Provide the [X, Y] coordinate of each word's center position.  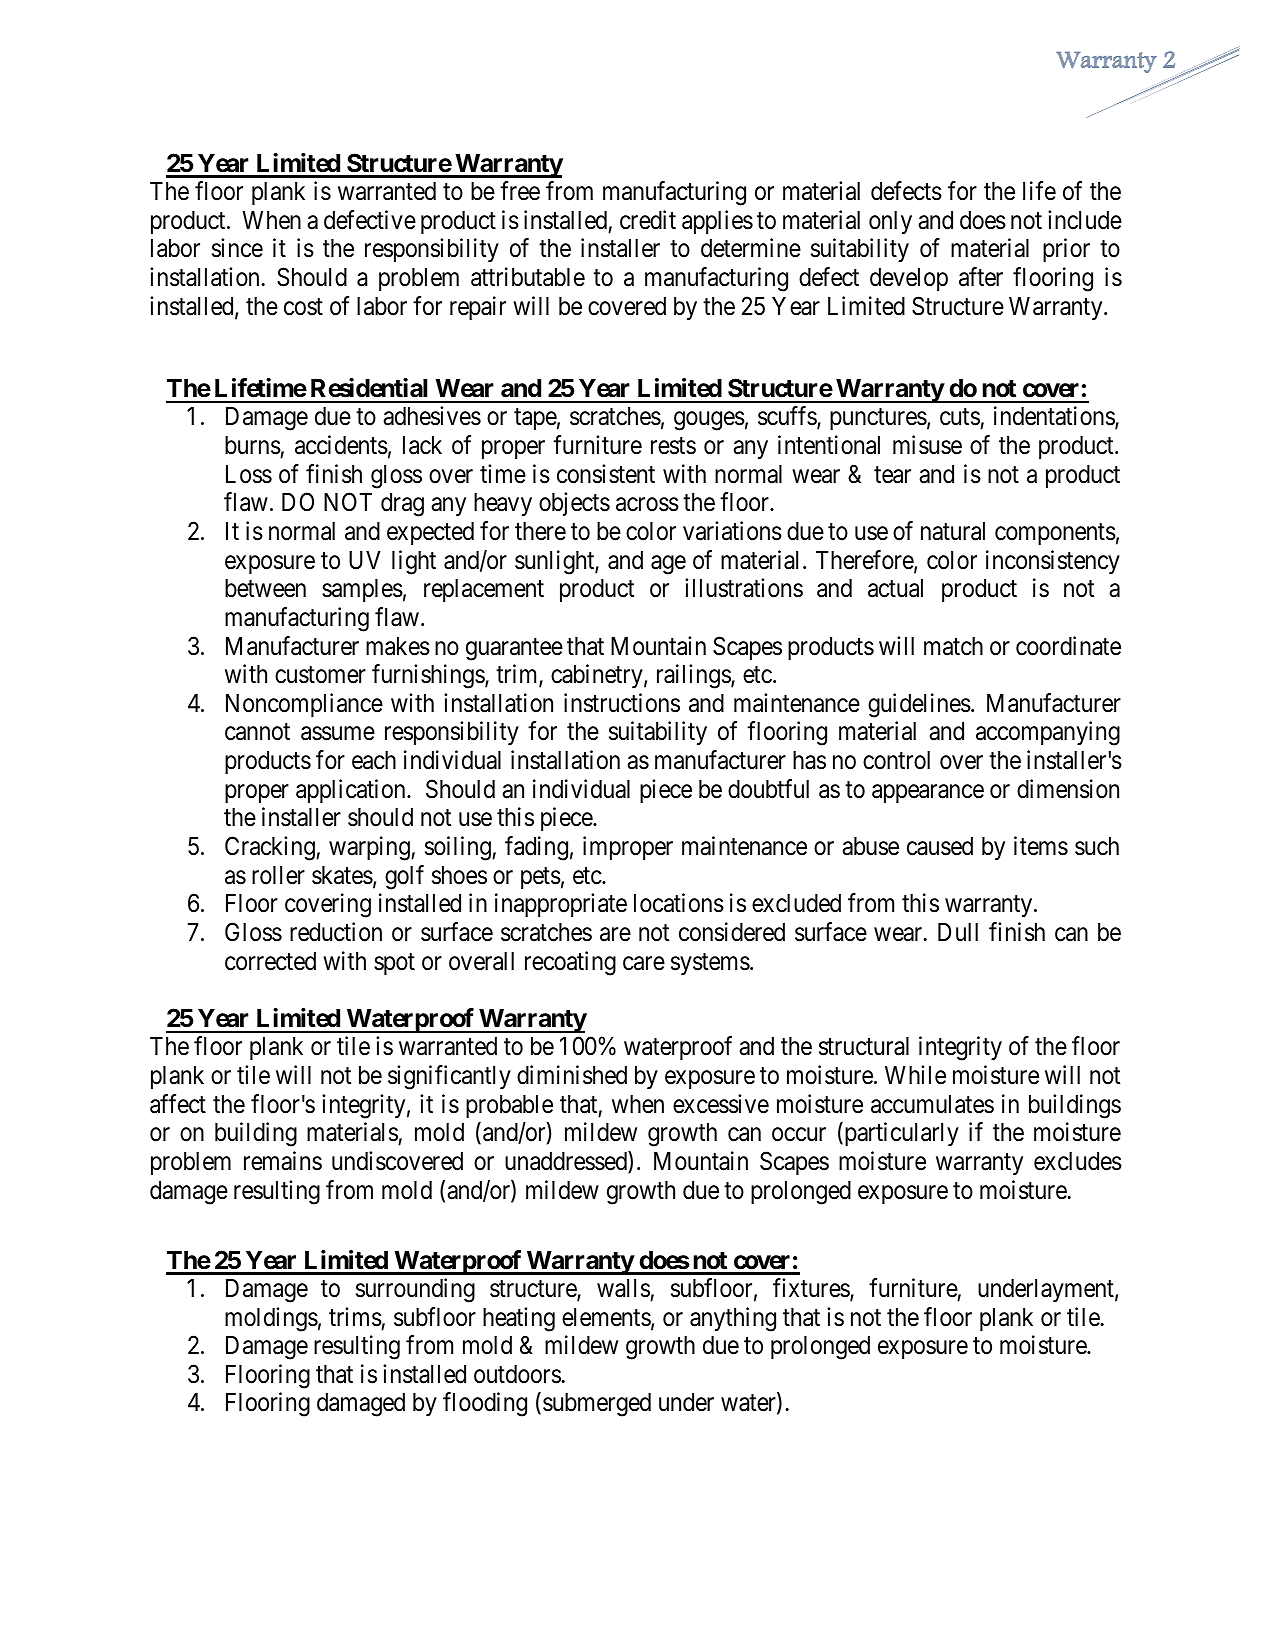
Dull [958, 932]
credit [648, 220]
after [981, 277]
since [237, 248]
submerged [597, 1405]
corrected [270, 961]
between [265, 588]
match [953, 646]
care [644, 963]
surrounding [415, 1290]
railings [694, 676]
